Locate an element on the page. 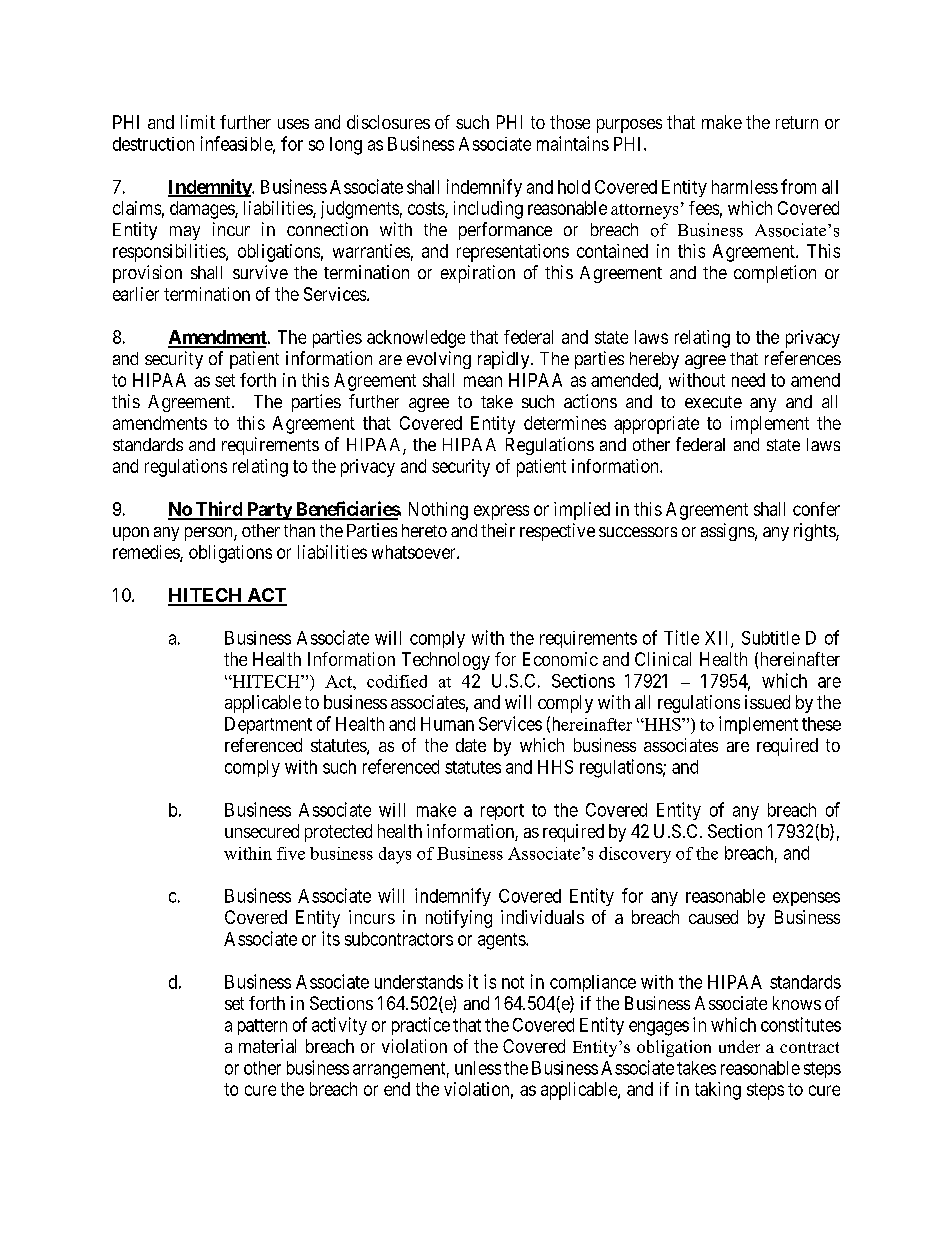  unless is located at coordinates (478, 1068).
